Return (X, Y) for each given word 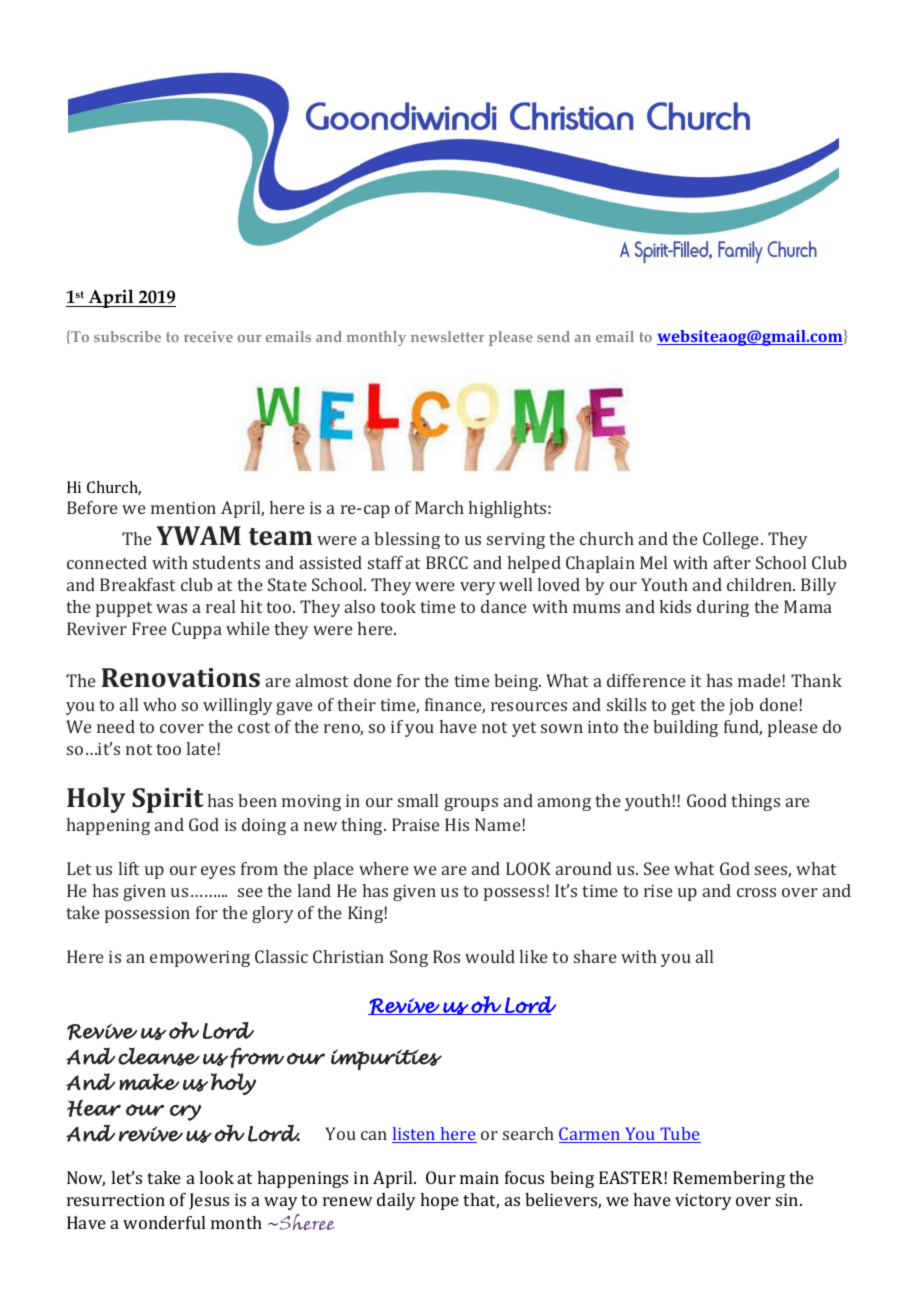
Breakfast (137, 584)
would (490, 956)
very (477, 588)
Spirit (168, 800)
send (553, 336)
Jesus (209, 1201)
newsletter (447, 336)
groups (471, 804)
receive (208, 336)
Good (707, 800)
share (595, 956)
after (732, 562)
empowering (200, 958)
